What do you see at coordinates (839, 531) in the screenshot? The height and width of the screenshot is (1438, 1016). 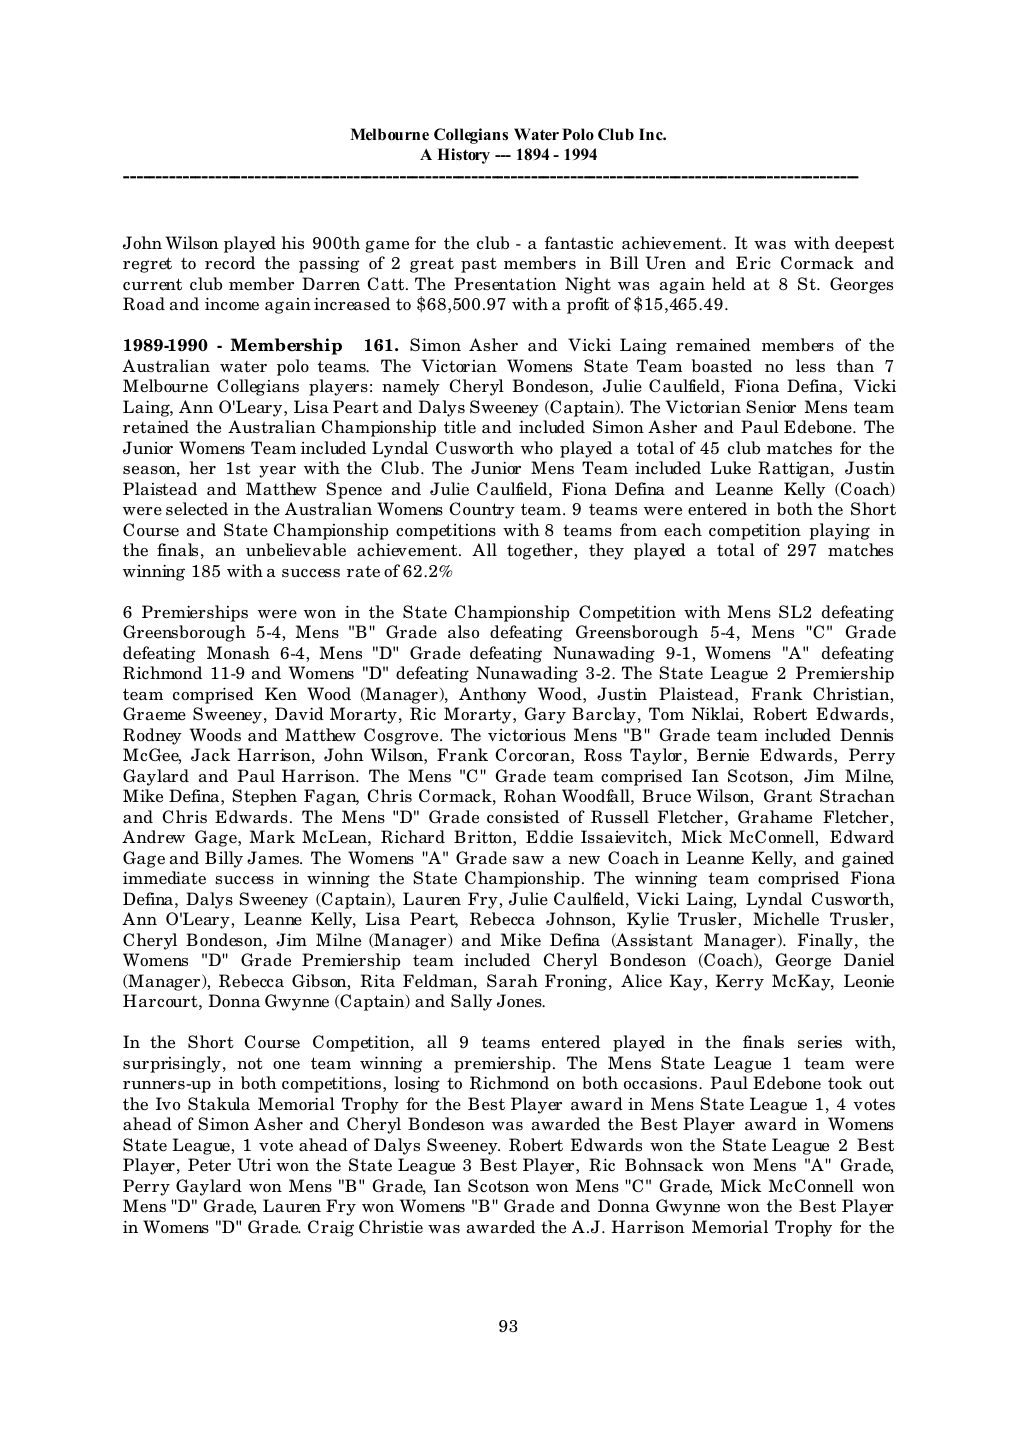 I see `playing` at bounding box center [839, 531].
